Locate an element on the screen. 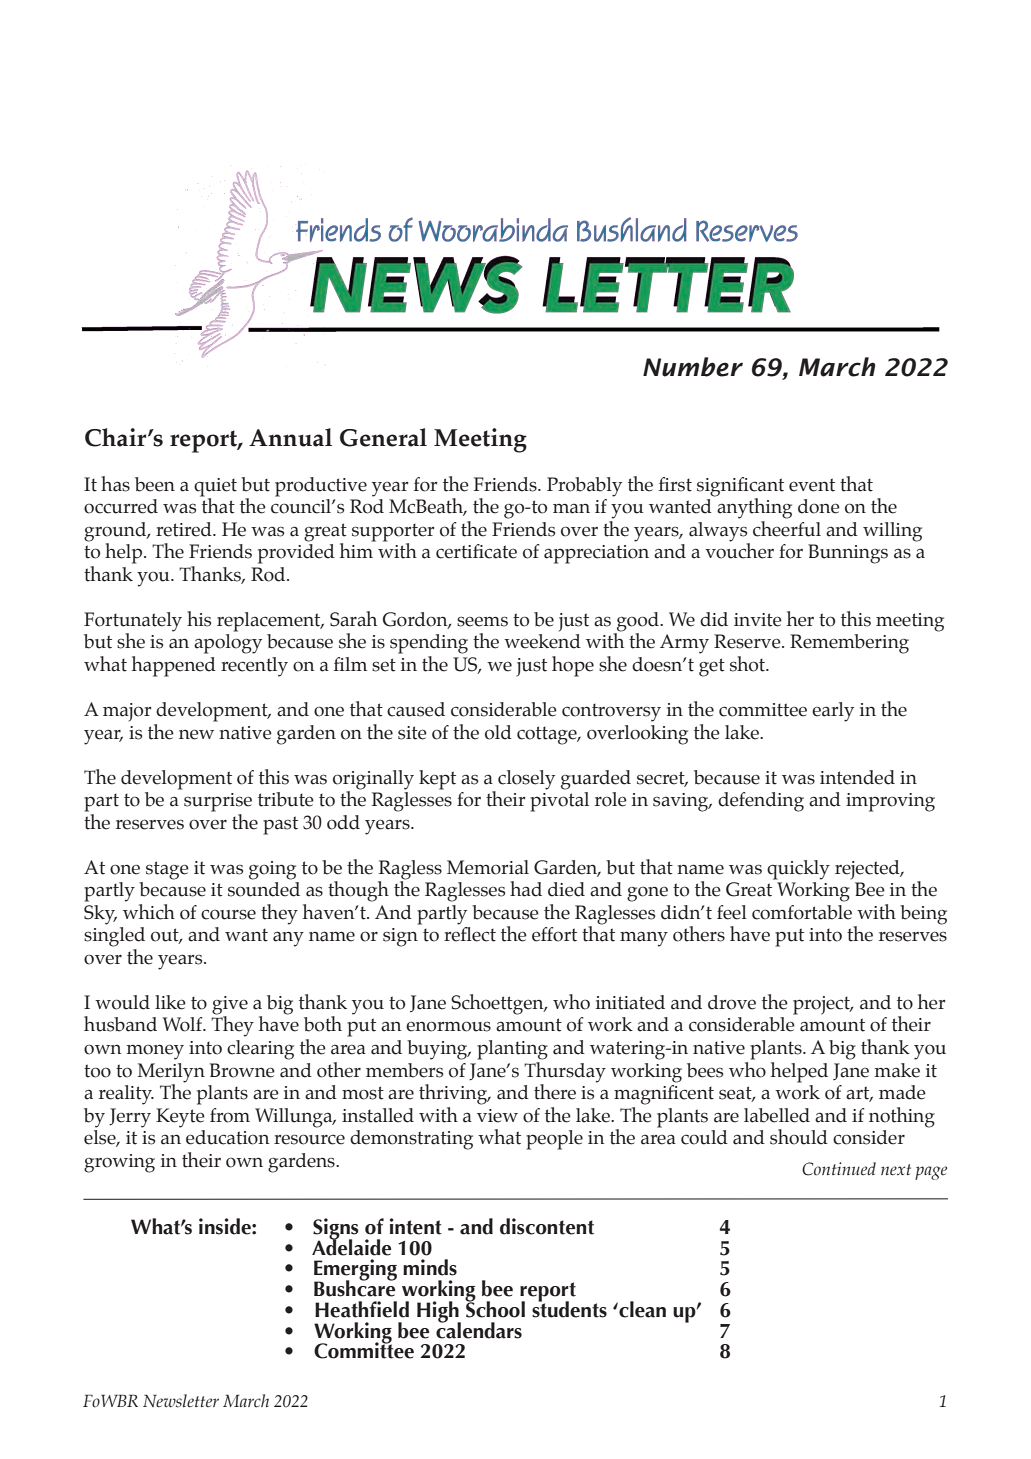 The width and height of the screenshot is (1031, 1459). Newsletter is located at coordinates (181, 1401).
